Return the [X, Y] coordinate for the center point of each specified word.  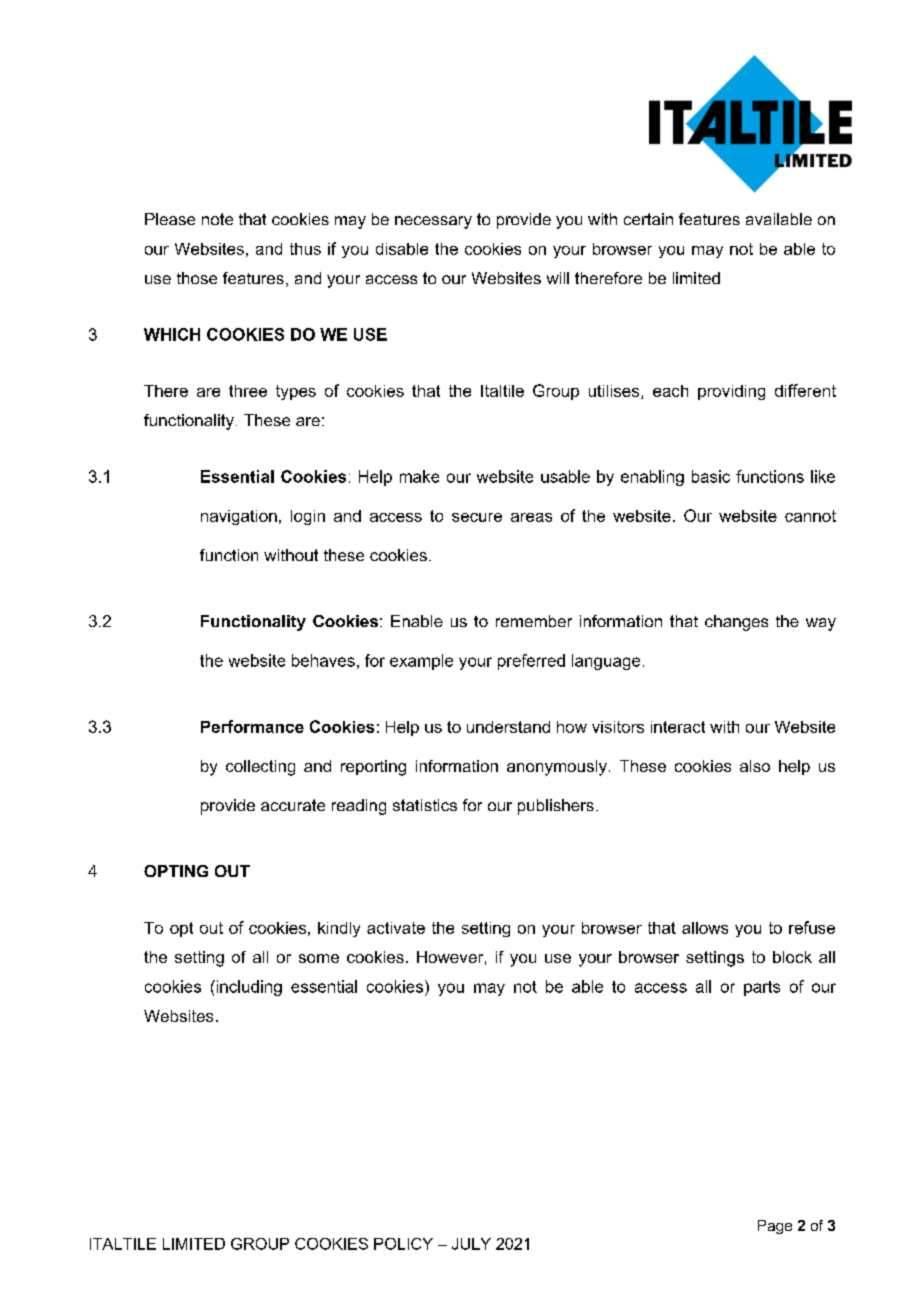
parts [762, 988]
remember [534, 621]
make [419, 476]
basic [711, 476]
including [248, 988]
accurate [293, 805]
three [248, 391]
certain [648, 219]
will [558, 278]
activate [396, 928]
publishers [556, 807]
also [755, 766]
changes [736, 623]
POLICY [403, 1244]
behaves [323, 660]
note [217, 219]
